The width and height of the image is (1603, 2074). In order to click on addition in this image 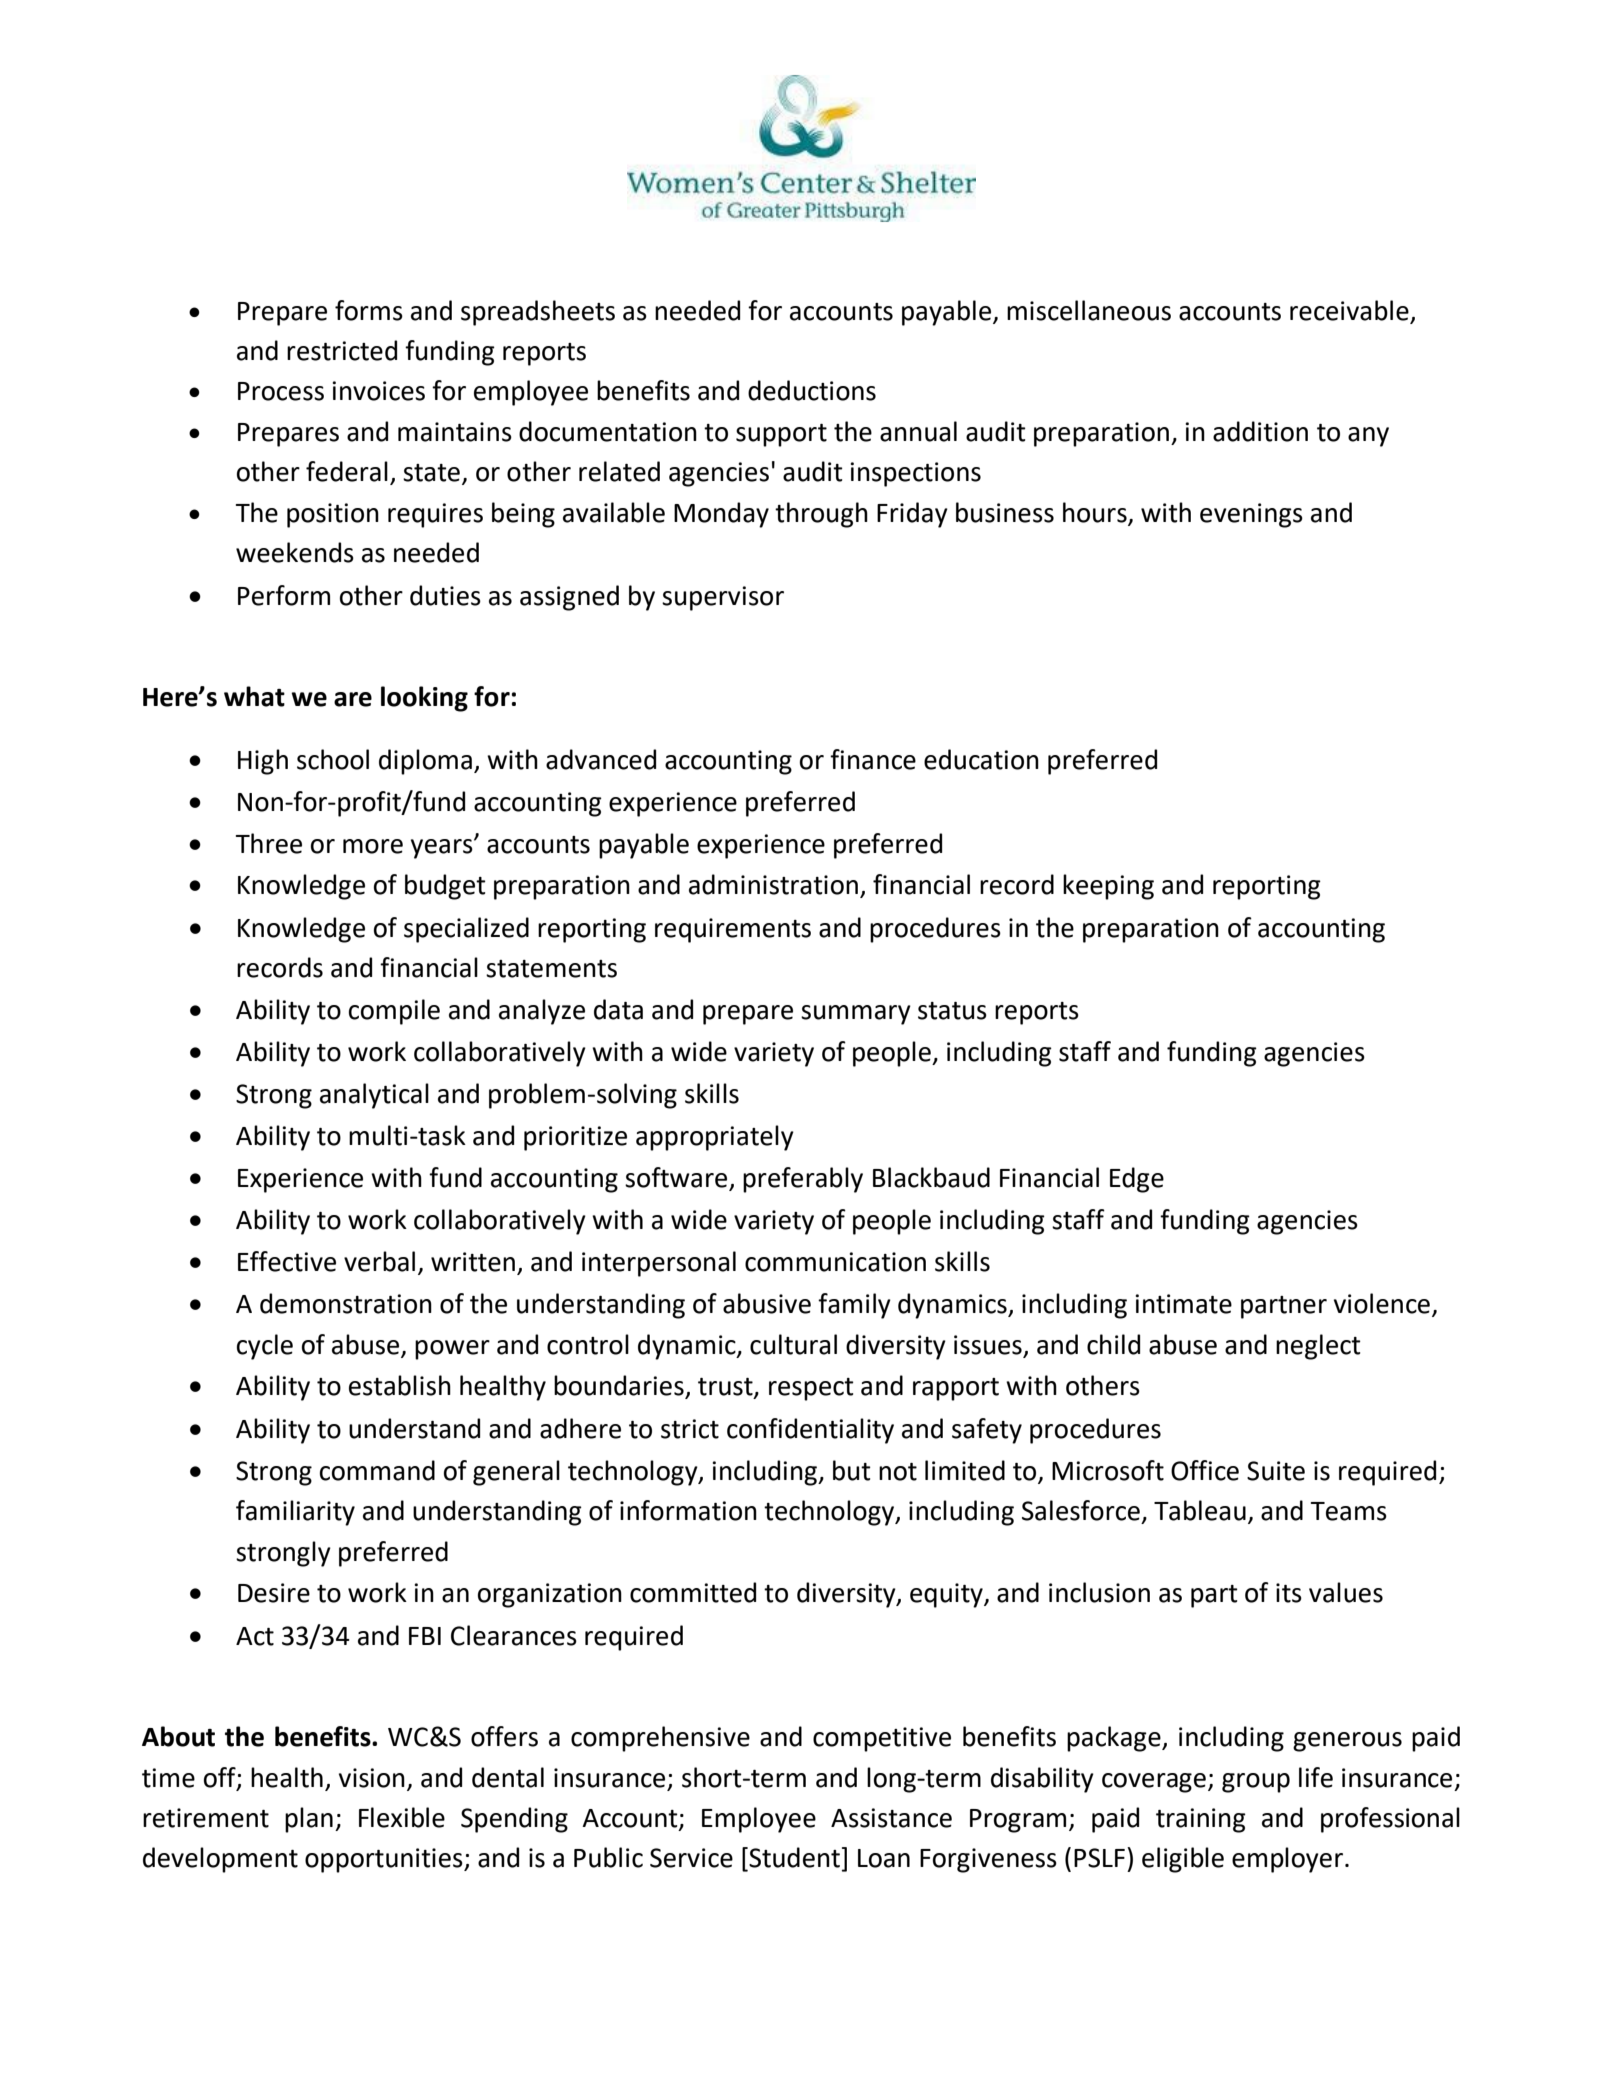, I will do `click(1260, 431)`.
